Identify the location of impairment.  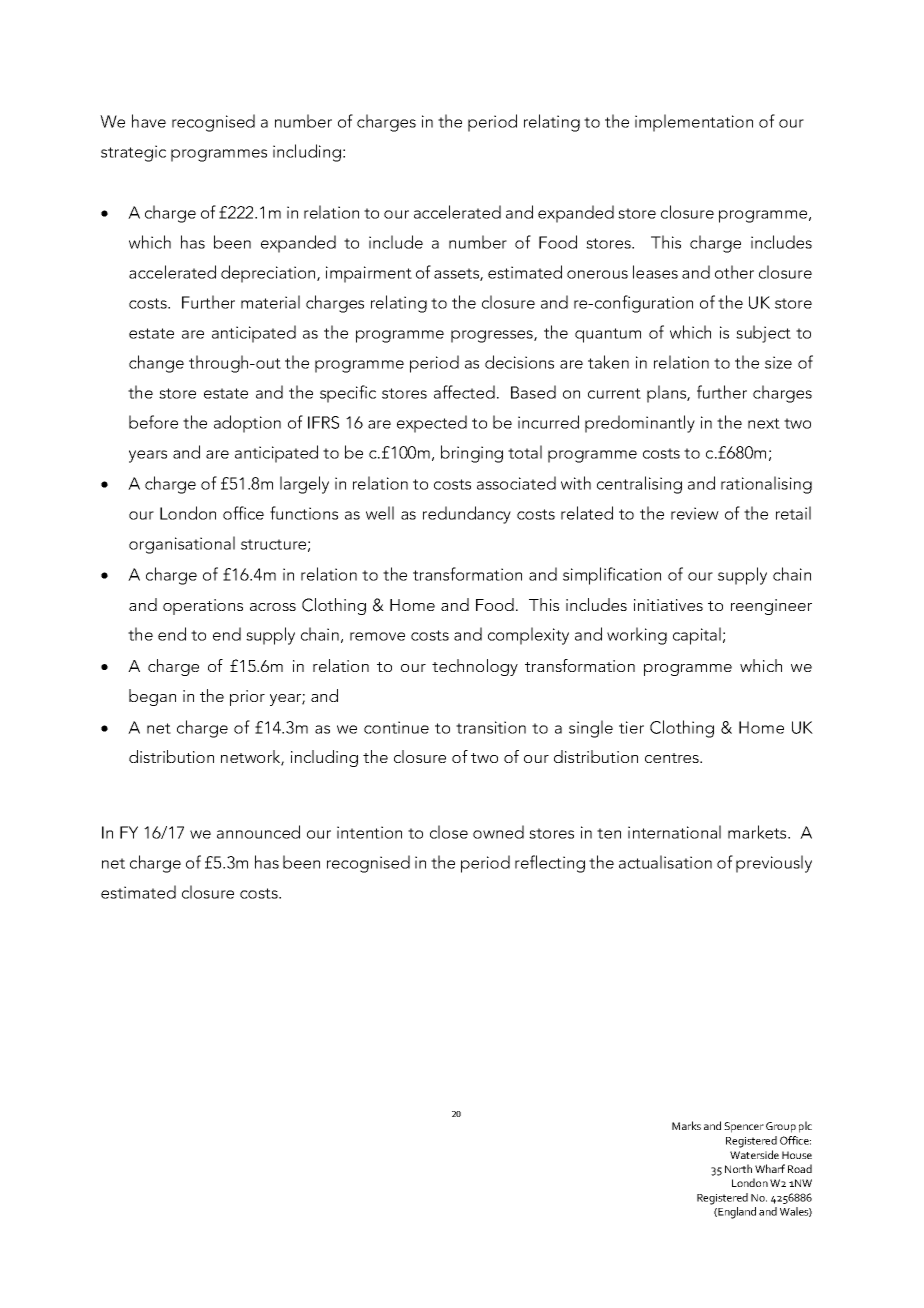
(369, 274).
